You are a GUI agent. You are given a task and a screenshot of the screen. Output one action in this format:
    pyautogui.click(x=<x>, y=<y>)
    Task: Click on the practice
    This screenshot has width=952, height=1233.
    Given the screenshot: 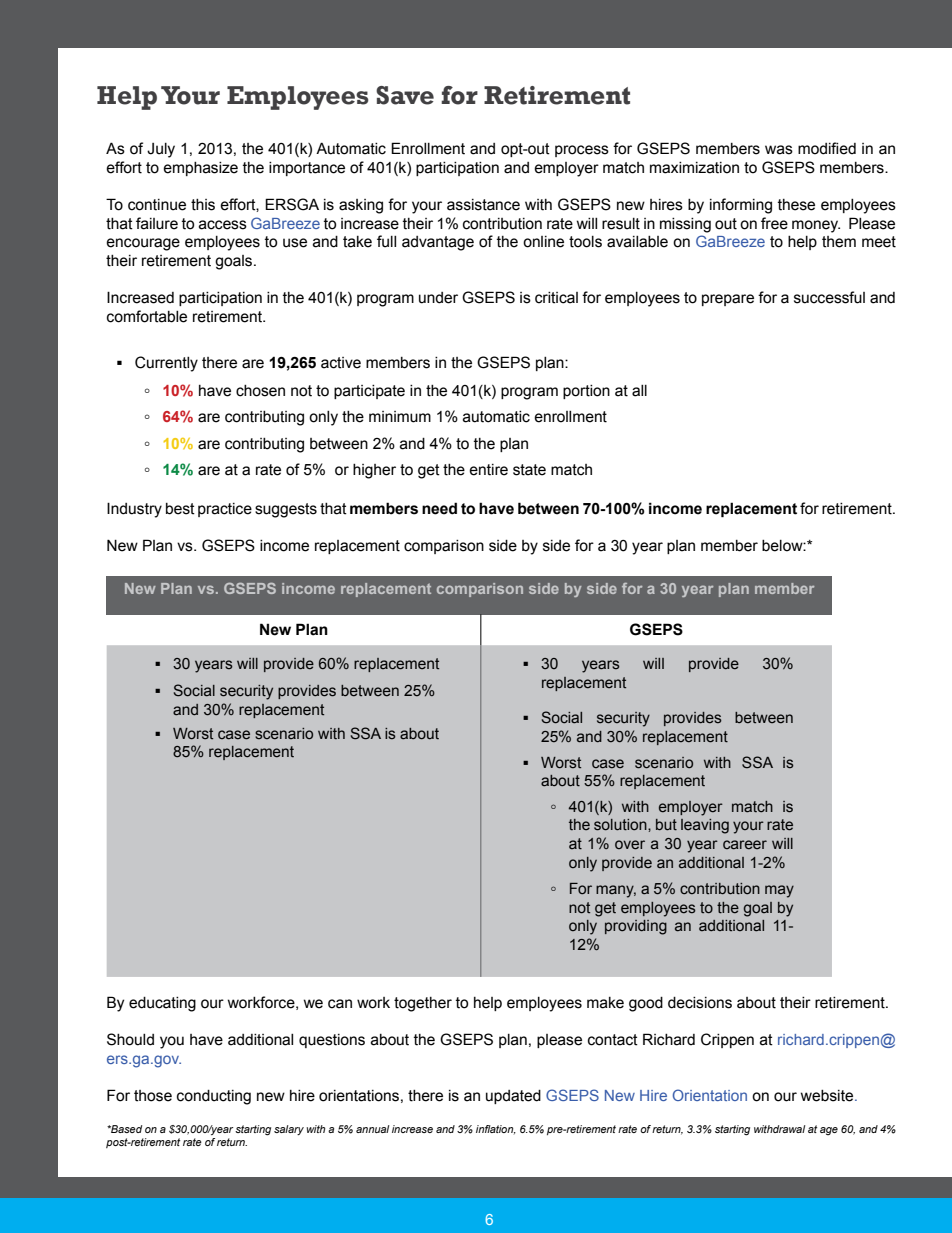 What is the action you would take?
    pyautogui.click(x=225, y=510)
